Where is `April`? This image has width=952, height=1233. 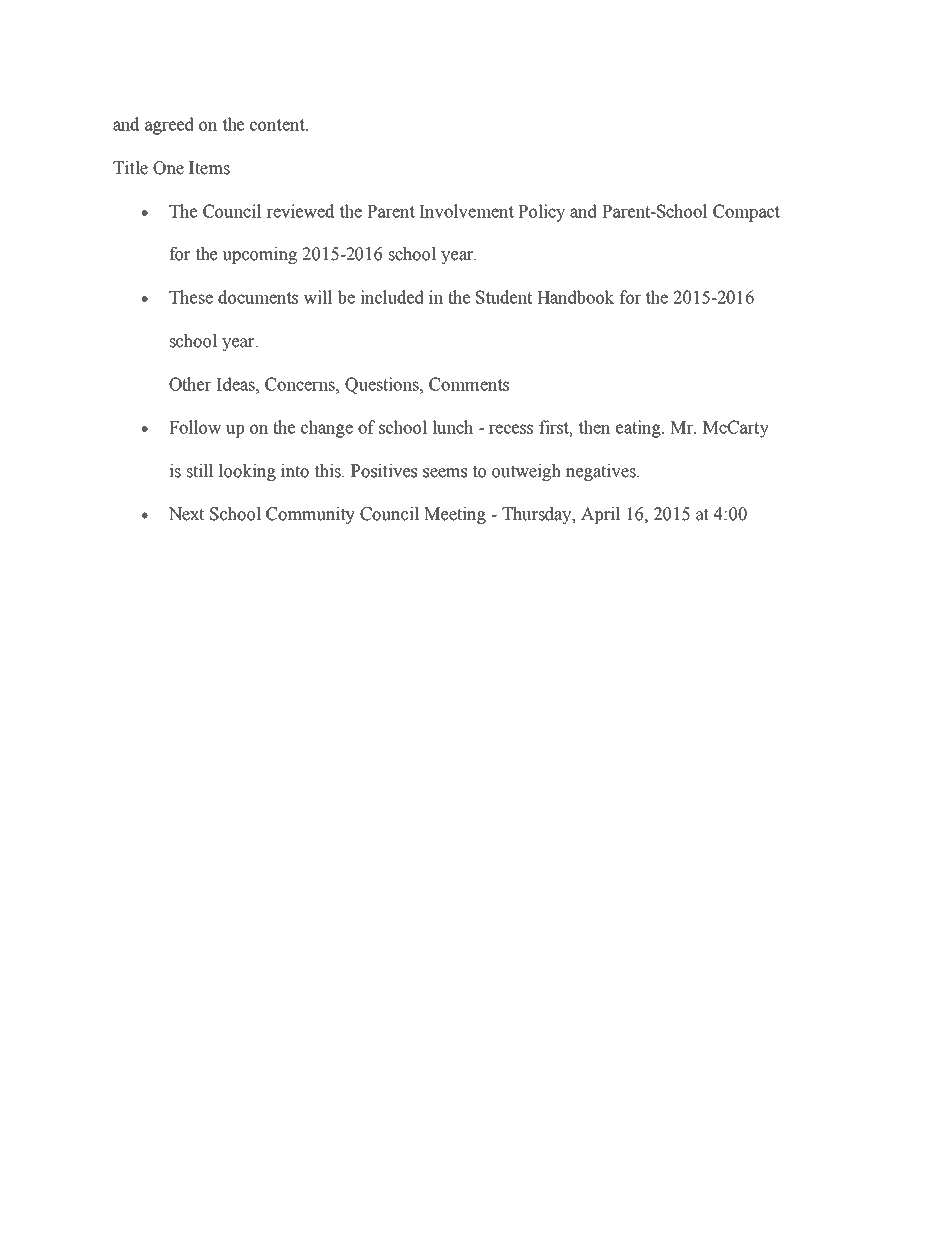
April is located at coordinates (601, 515).
